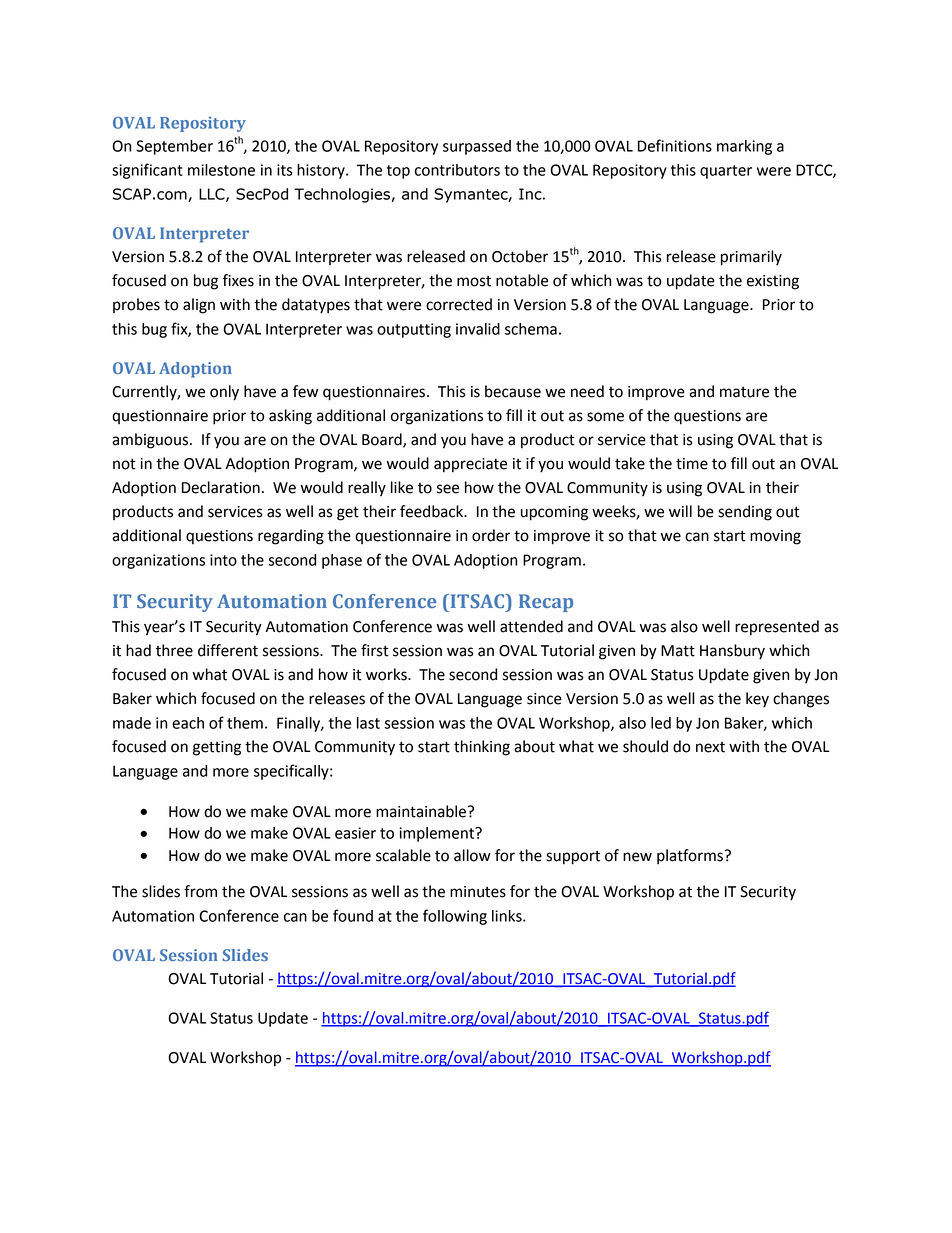 This document has height=1233, width=952. What do you see at coordinates (200, 891) in the document?
I see `from` at bounding box center [200, 891].
